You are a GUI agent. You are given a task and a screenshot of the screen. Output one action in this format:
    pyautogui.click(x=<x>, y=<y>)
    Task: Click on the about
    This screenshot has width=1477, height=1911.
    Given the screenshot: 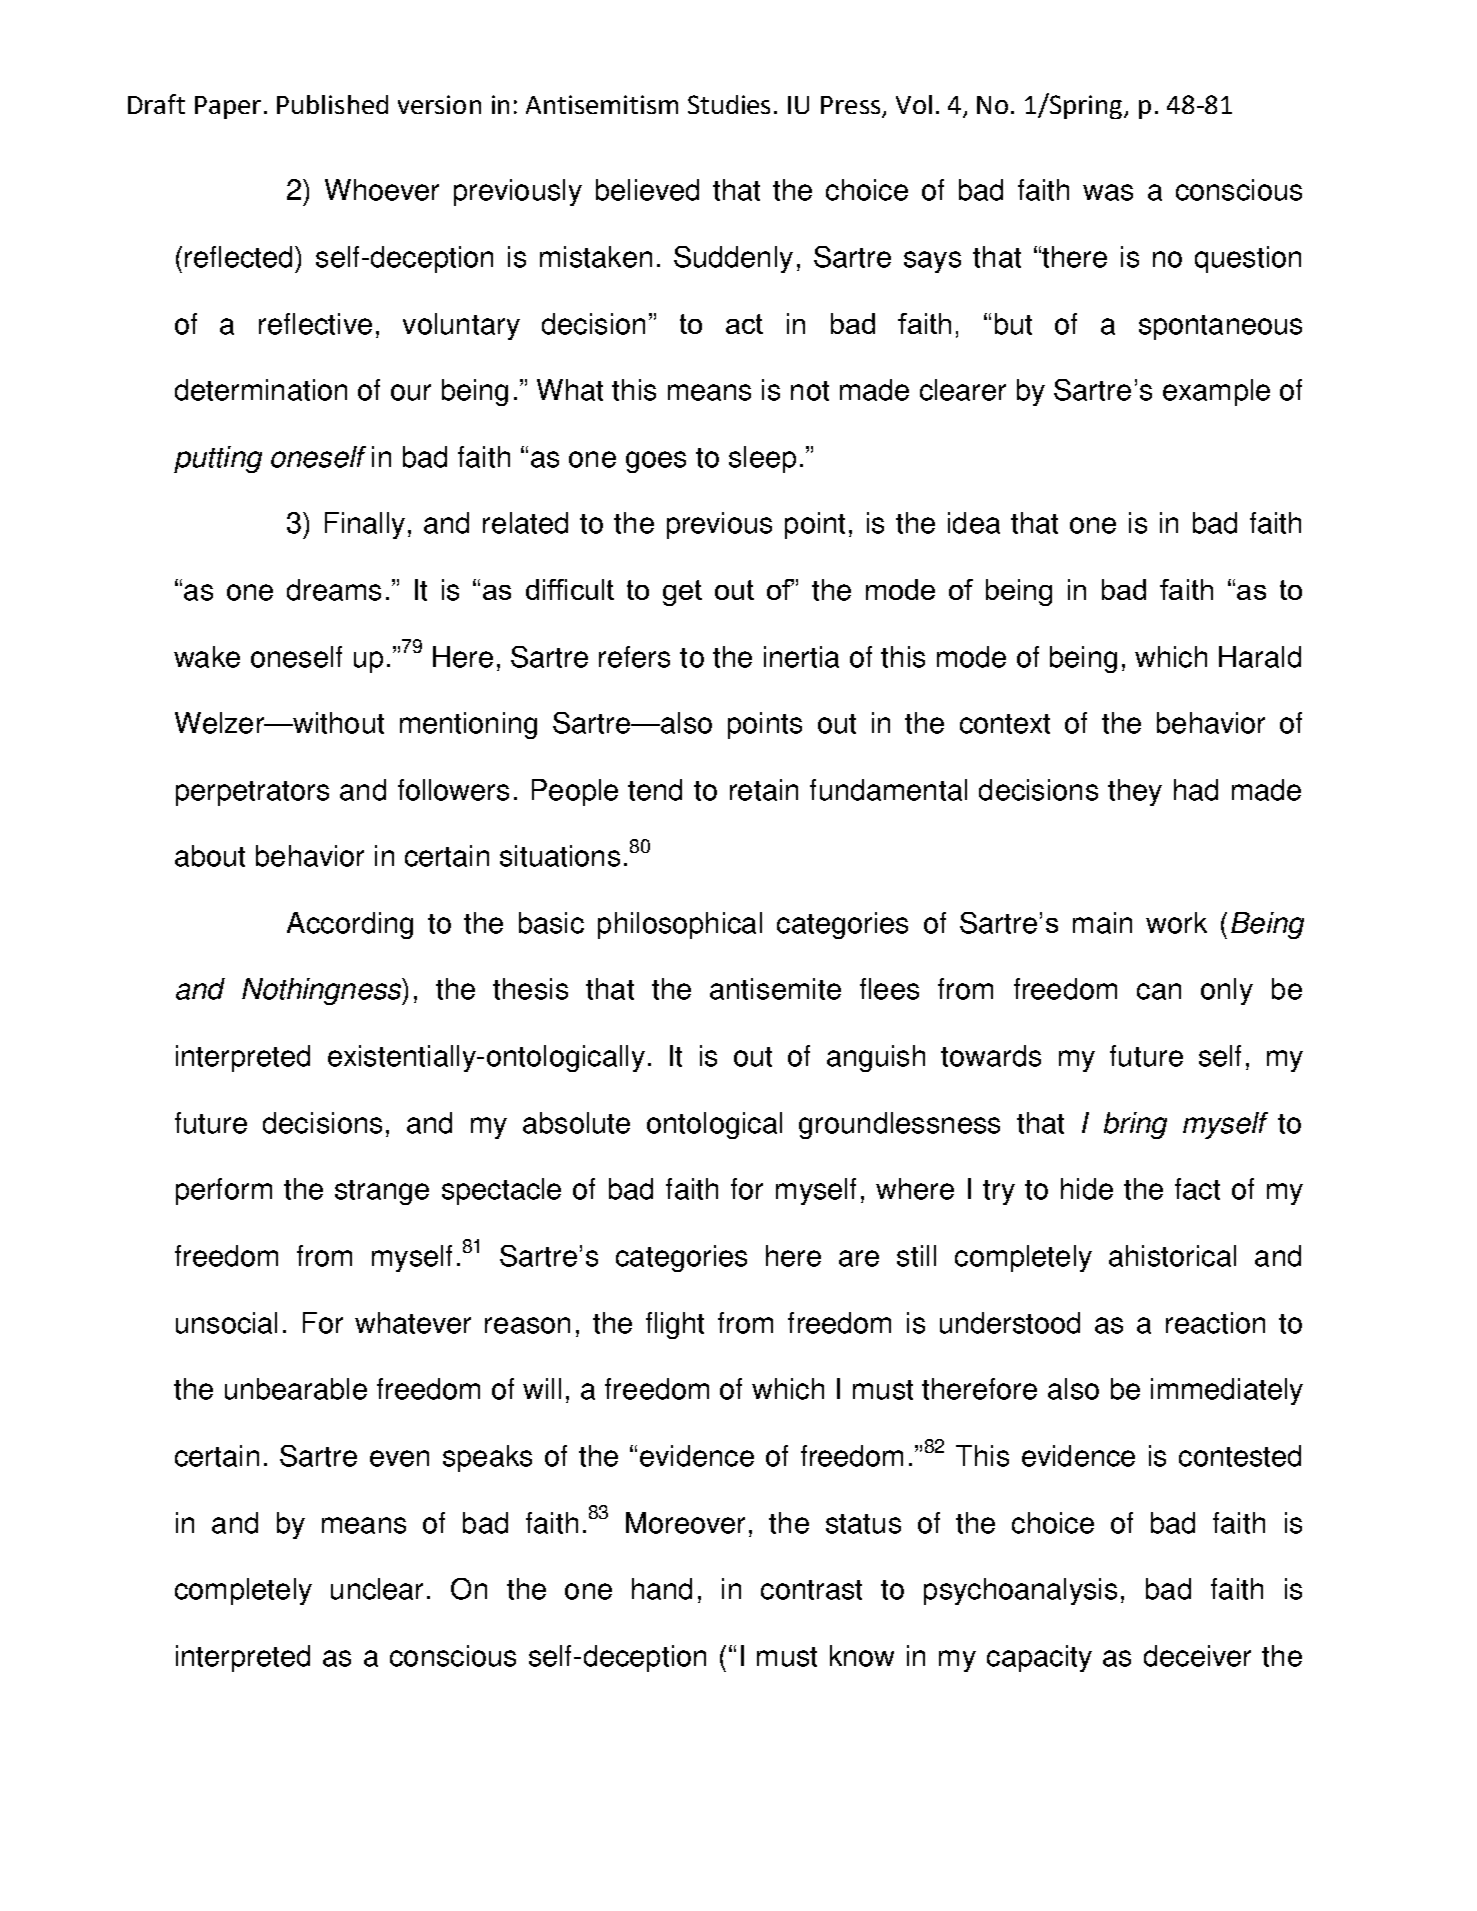 What is the action you would take?
    pyautogui.click(x=210, y=856)
